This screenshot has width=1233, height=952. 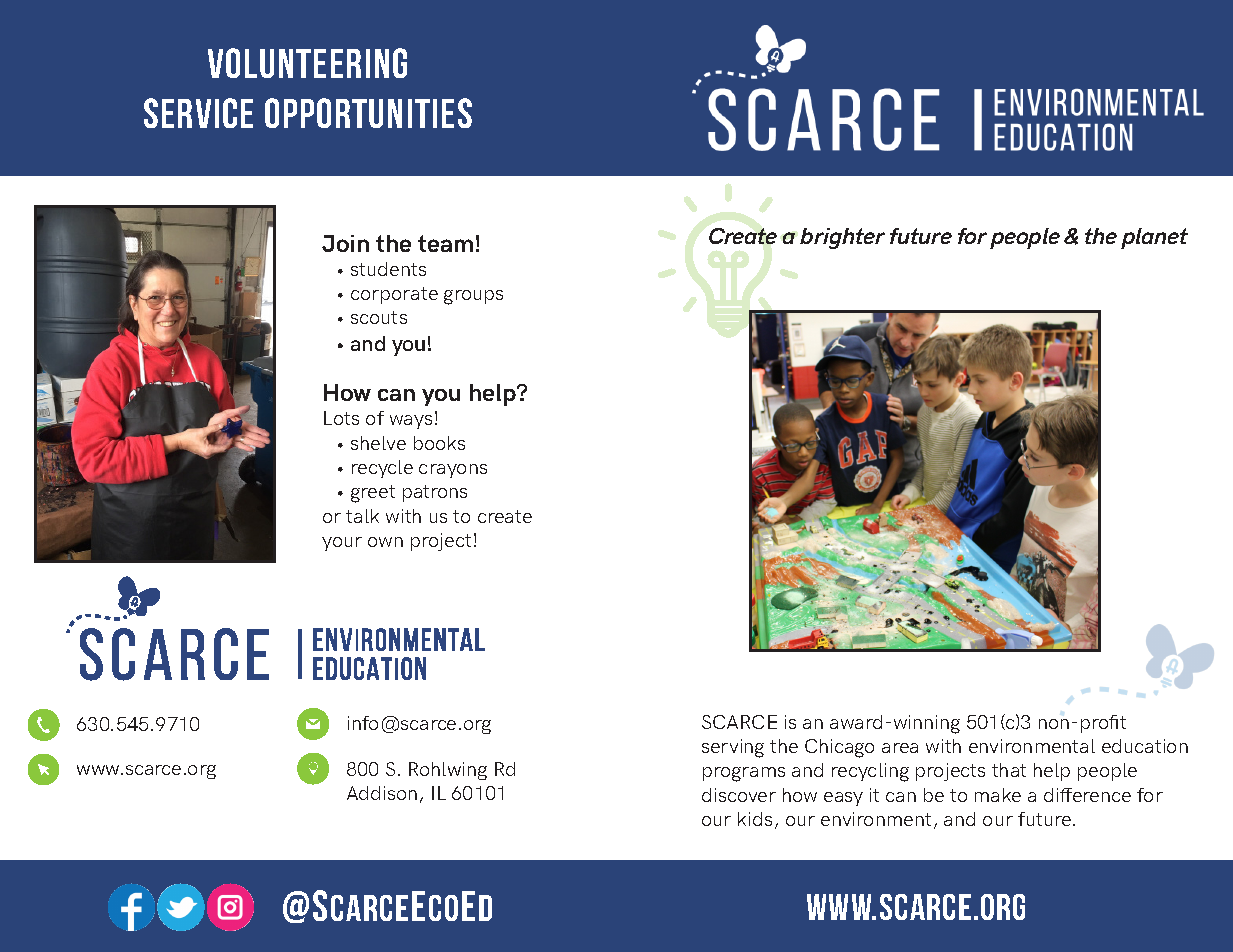 What do you see at coordinates (445, 243) in the screenshot?
I see `team` at bounding box center [445, 243].
